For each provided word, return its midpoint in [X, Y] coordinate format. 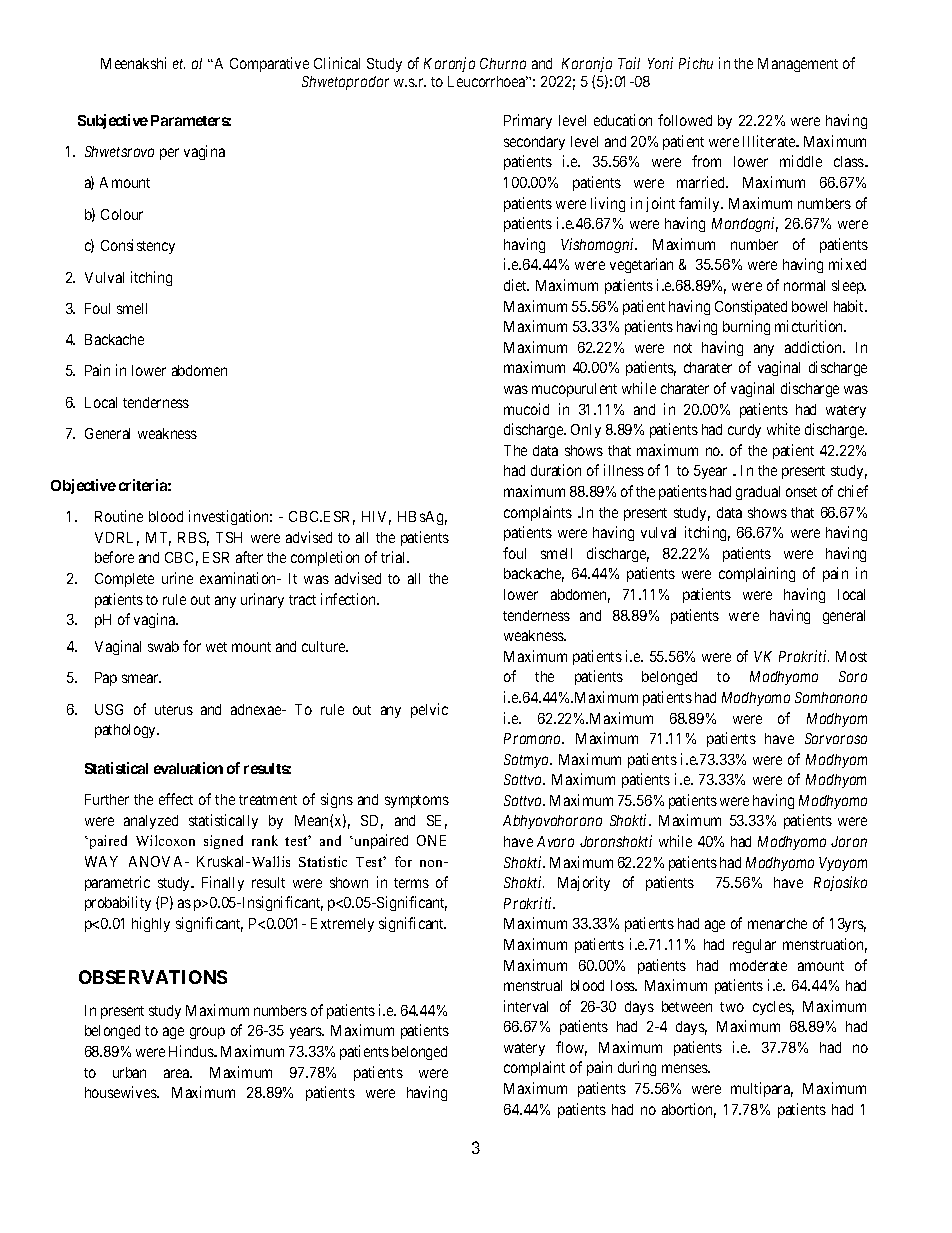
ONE [431, 840]
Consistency [138, 246]
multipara [762, 1089]
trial [395, 557]
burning [746, 327]
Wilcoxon [165, 840]
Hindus [192, 1051]
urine [177, 578]
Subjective [113, 121]
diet [516, 285]
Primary [528, 121]
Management [798, 65]
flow [571, 1048]
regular [754, 946]
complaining [757, 574]
